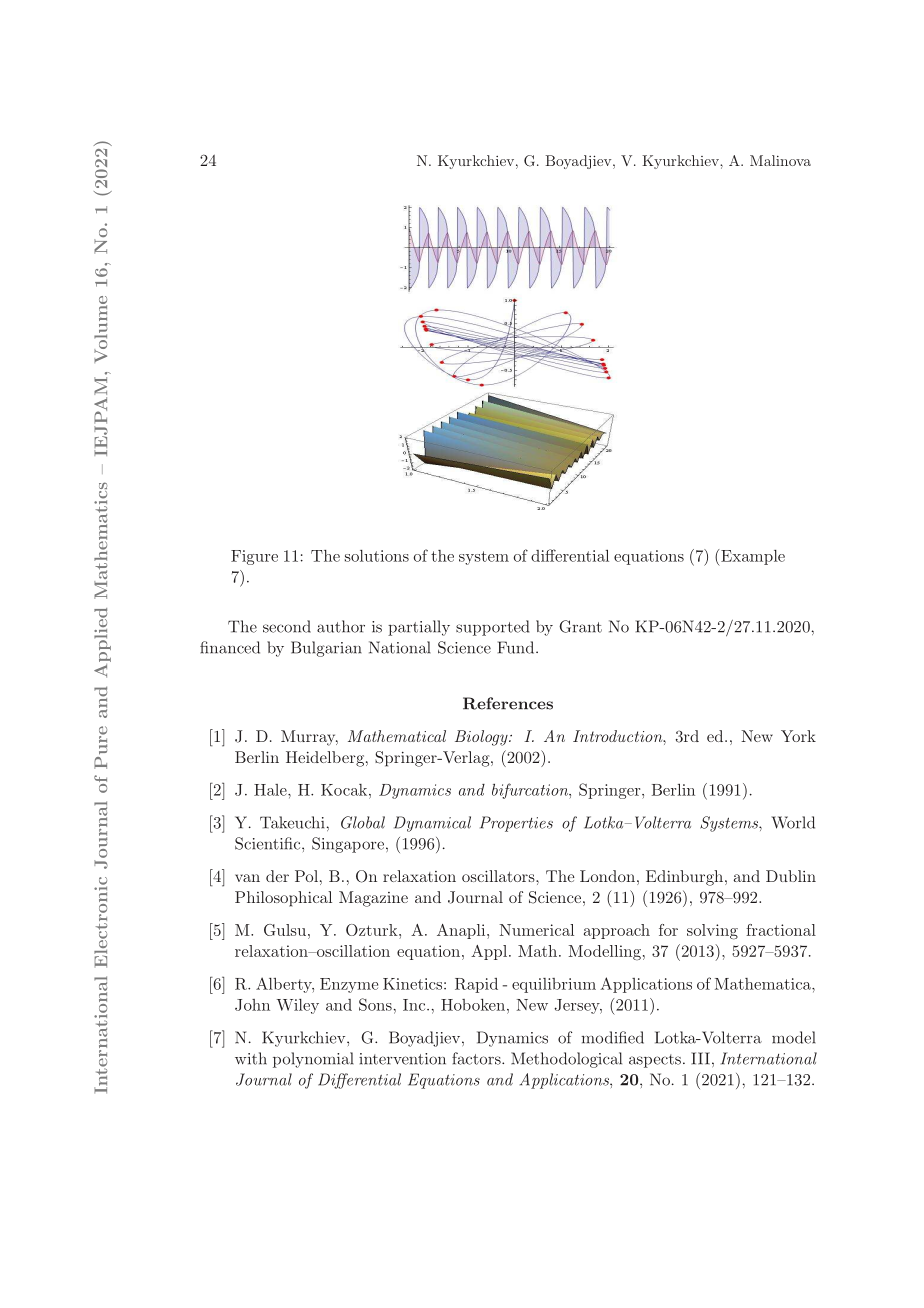 The width and height of the document is (924, 1308). What do you see at coordinates (313, 1060) in the document?
I see `polynomial` at bounding box center [313, 1060].
